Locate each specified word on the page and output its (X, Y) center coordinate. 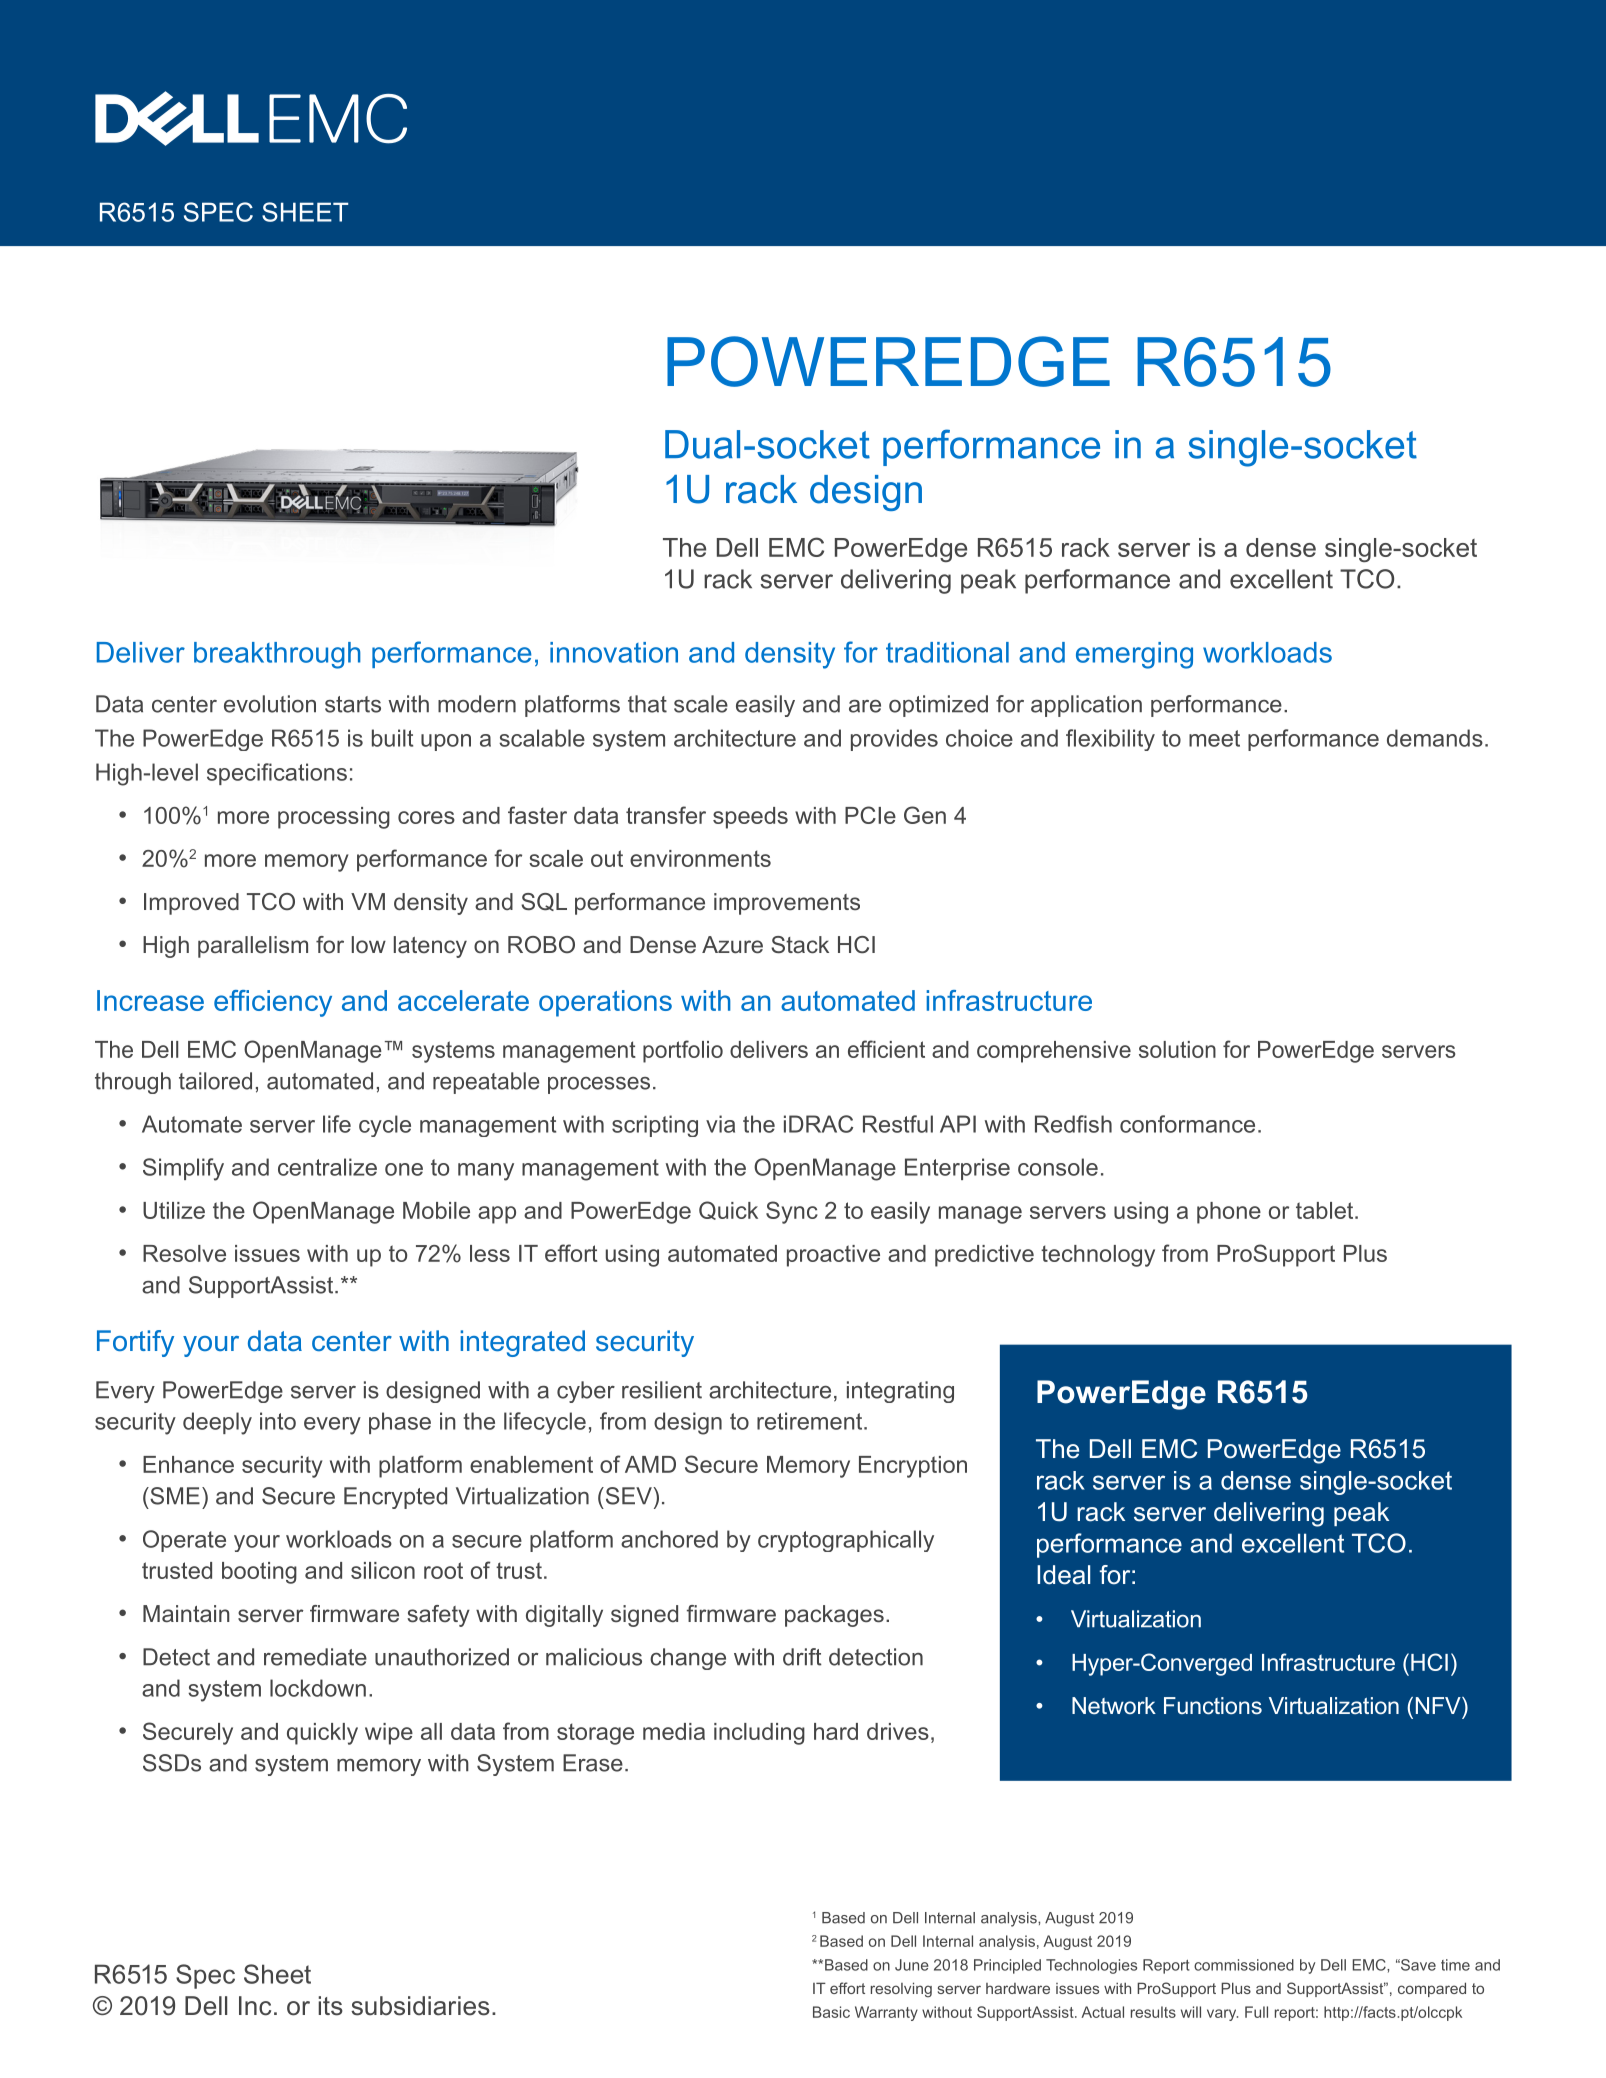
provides (894, 740)
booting (259, 1573)
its (330, 2006)
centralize (327, 1167)
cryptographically (846, 1541)
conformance (1187, 1124)
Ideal (1063, 1575)
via (720, 1124)
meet (1214, 738)
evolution (270, 704)
